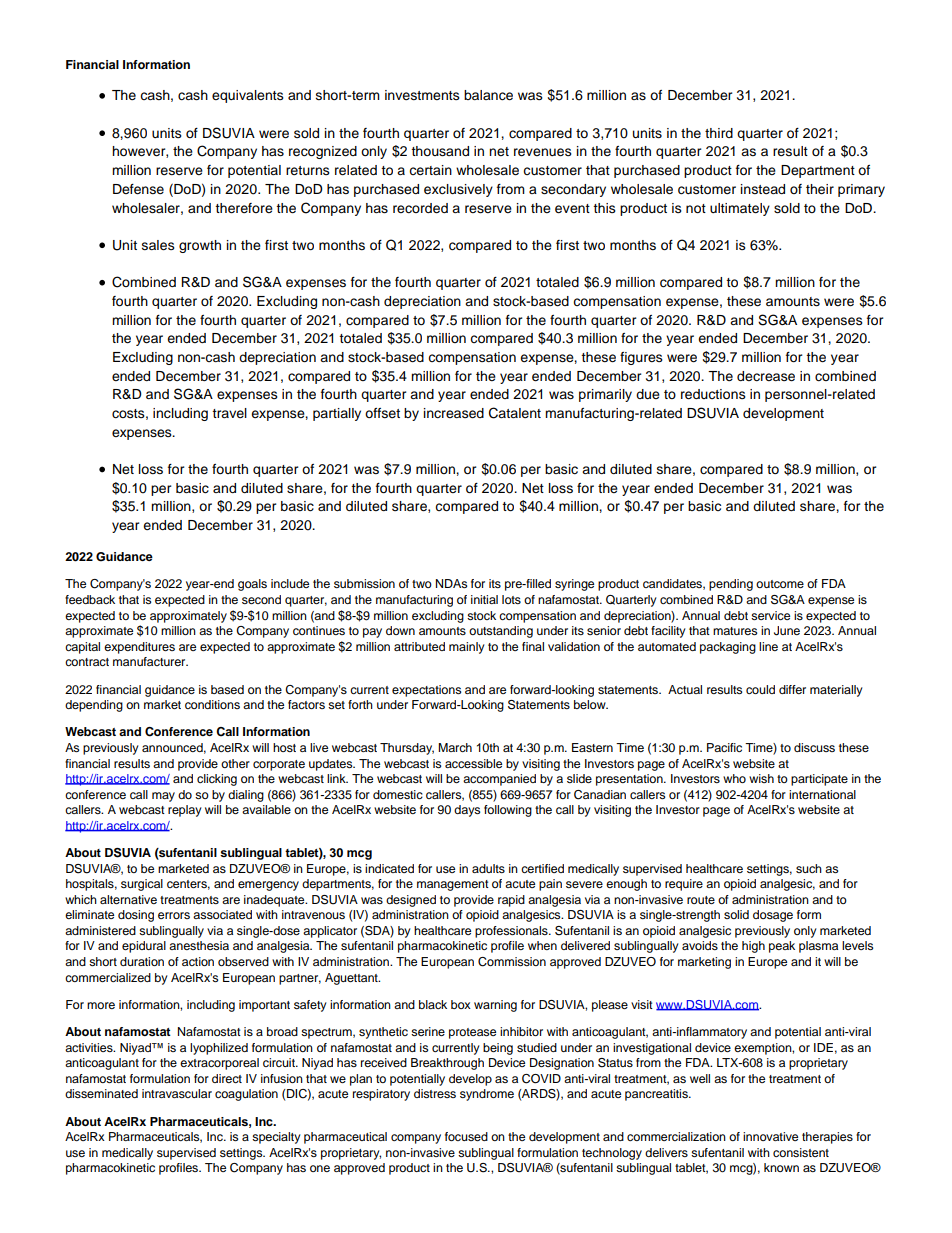 The height and width of the page is (1233, 952). Describe the element at coordinates (177, 1093) in the page. I see `intravascular` at that location.
